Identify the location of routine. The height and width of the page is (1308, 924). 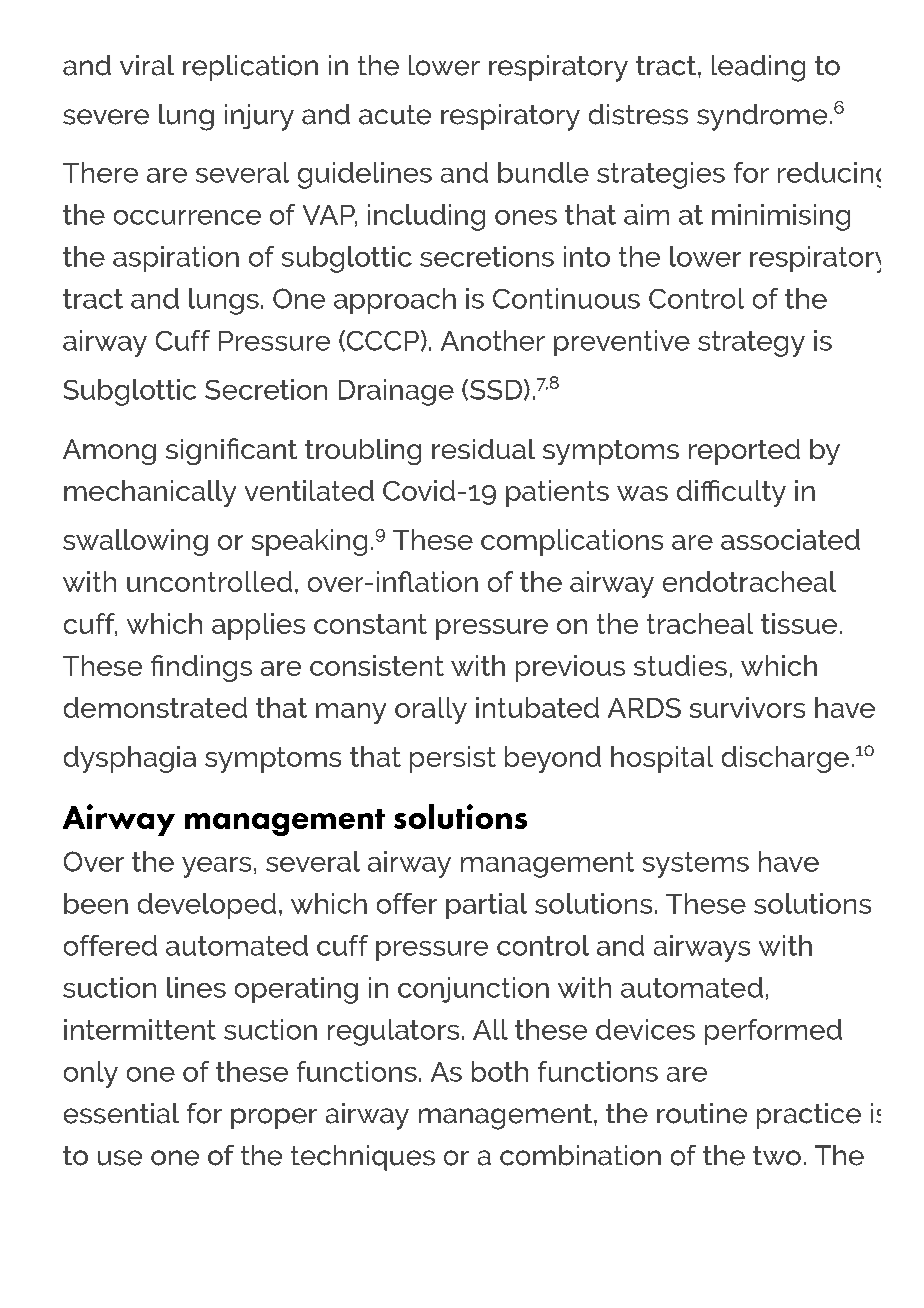
(702, 1113).
